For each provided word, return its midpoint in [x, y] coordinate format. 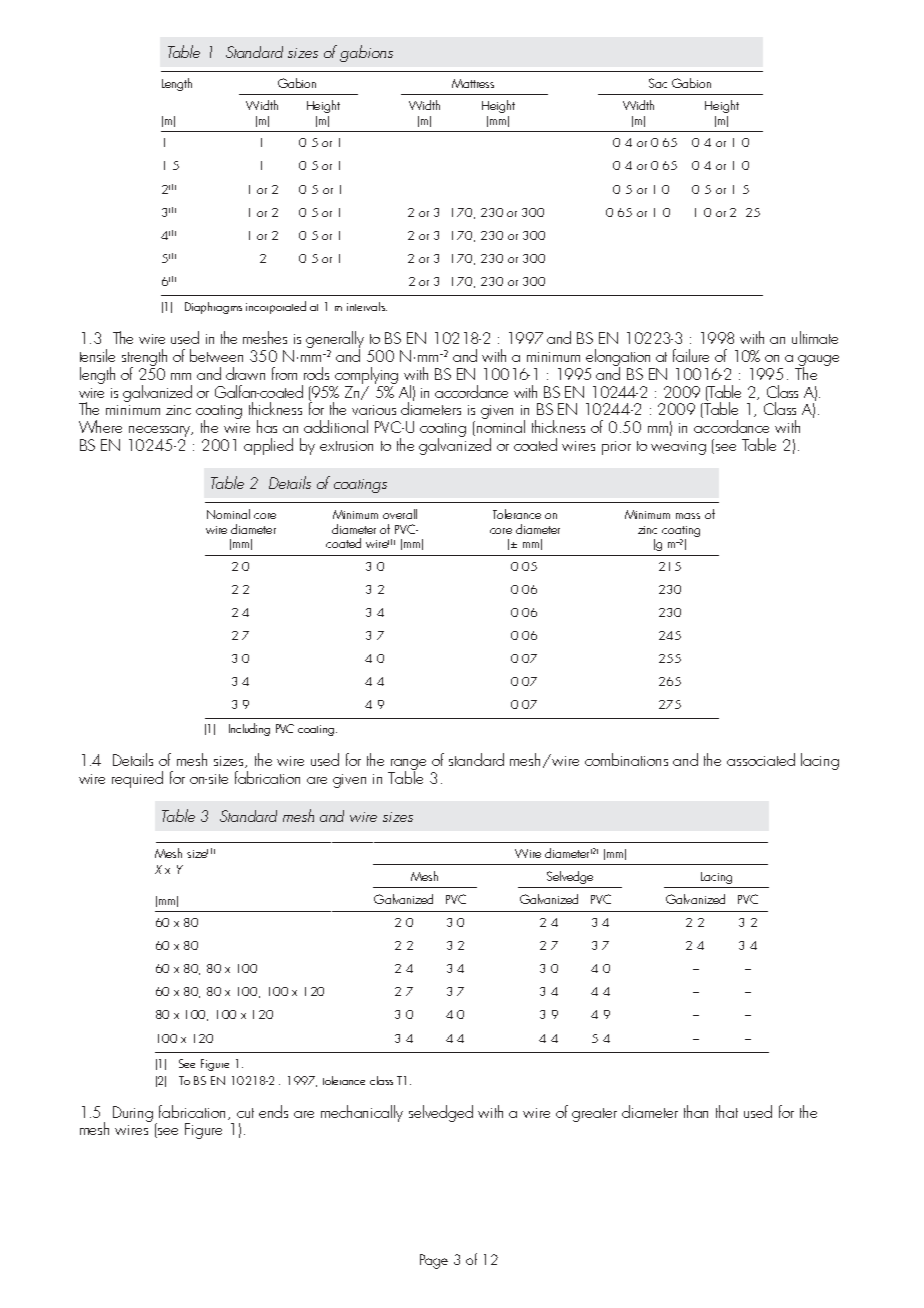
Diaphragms [213, 308]
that [727, 1111]
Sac [658, 83]
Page [434, 1261]
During [133, 1114]
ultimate [815, 337]
